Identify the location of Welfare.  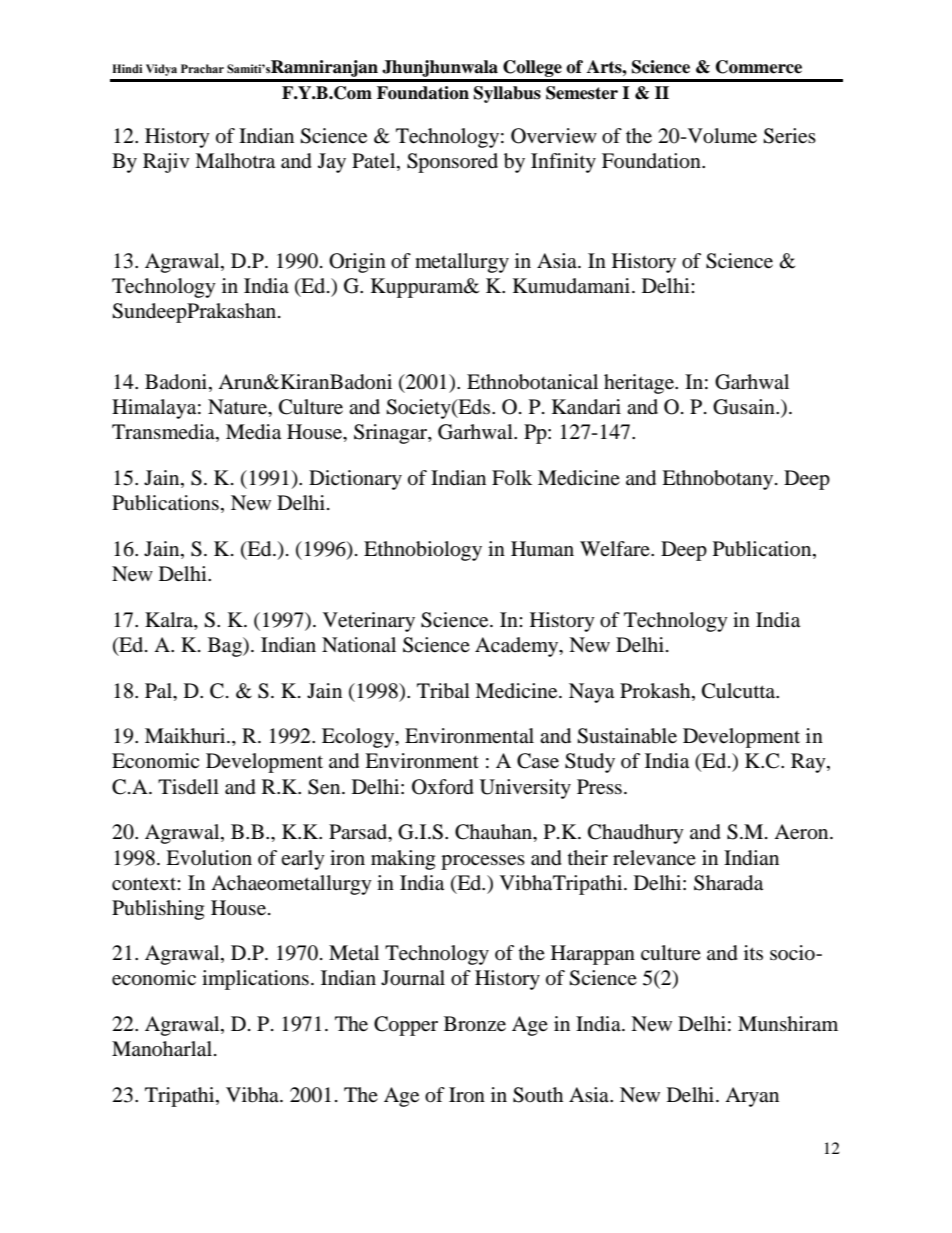
(616, 548).
